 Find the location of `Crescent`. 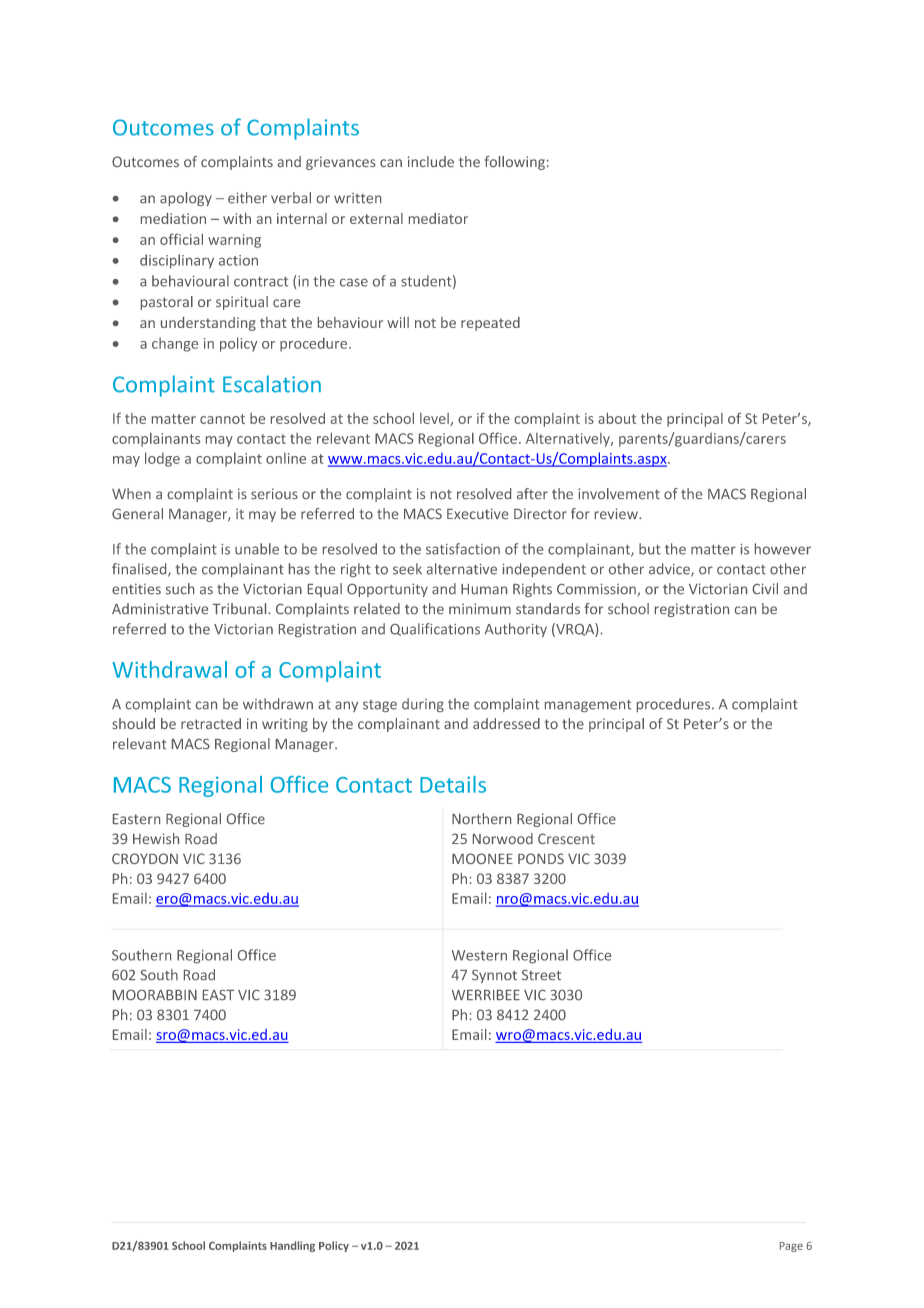

Crescent is located at coordinates (566, 838).
